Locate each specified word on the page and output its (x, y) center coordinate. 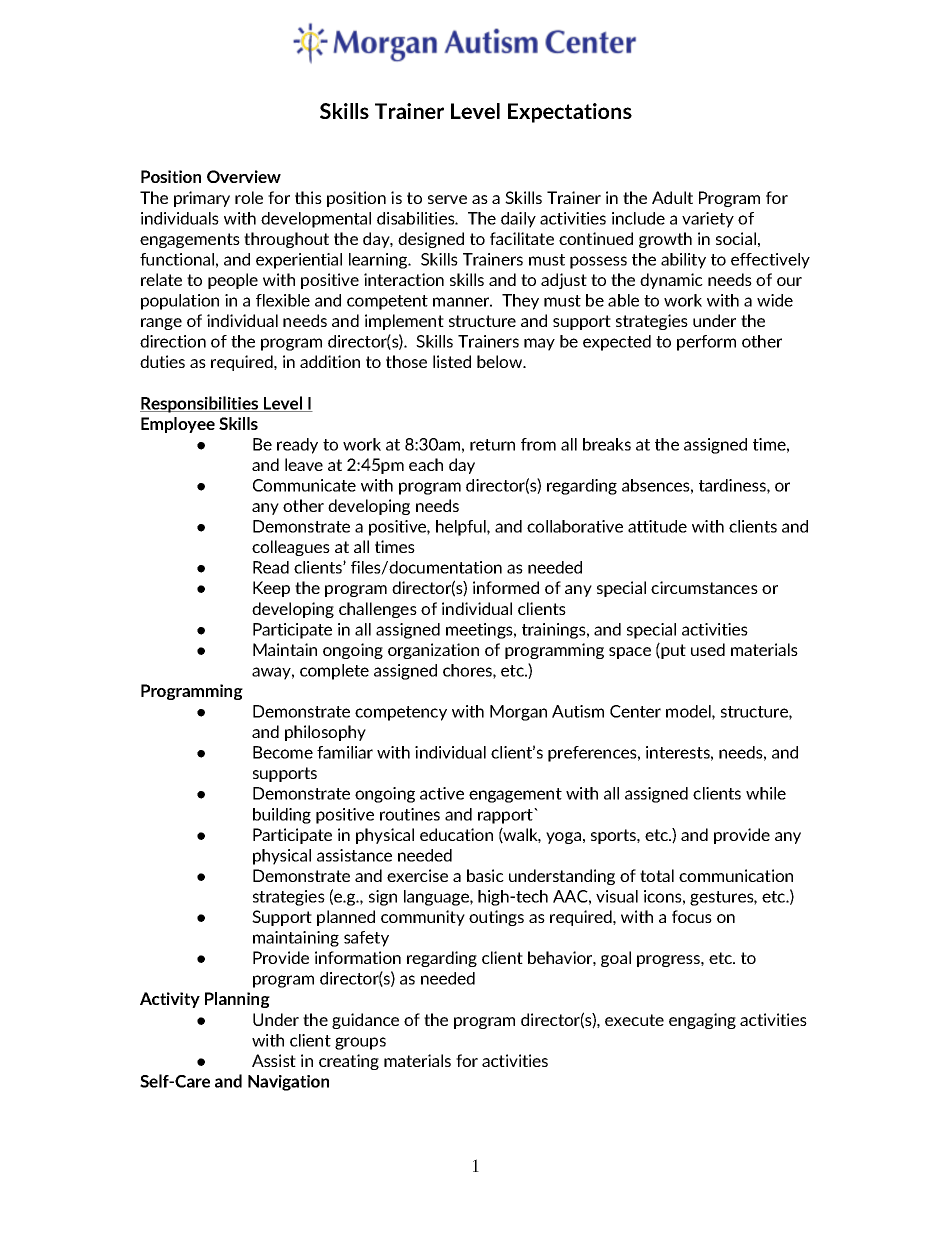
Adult (672, 197)
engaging (702, 1021)
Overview (244, 176)
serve (447, 199)
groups (360, 1043)
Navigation (288, 1083)
